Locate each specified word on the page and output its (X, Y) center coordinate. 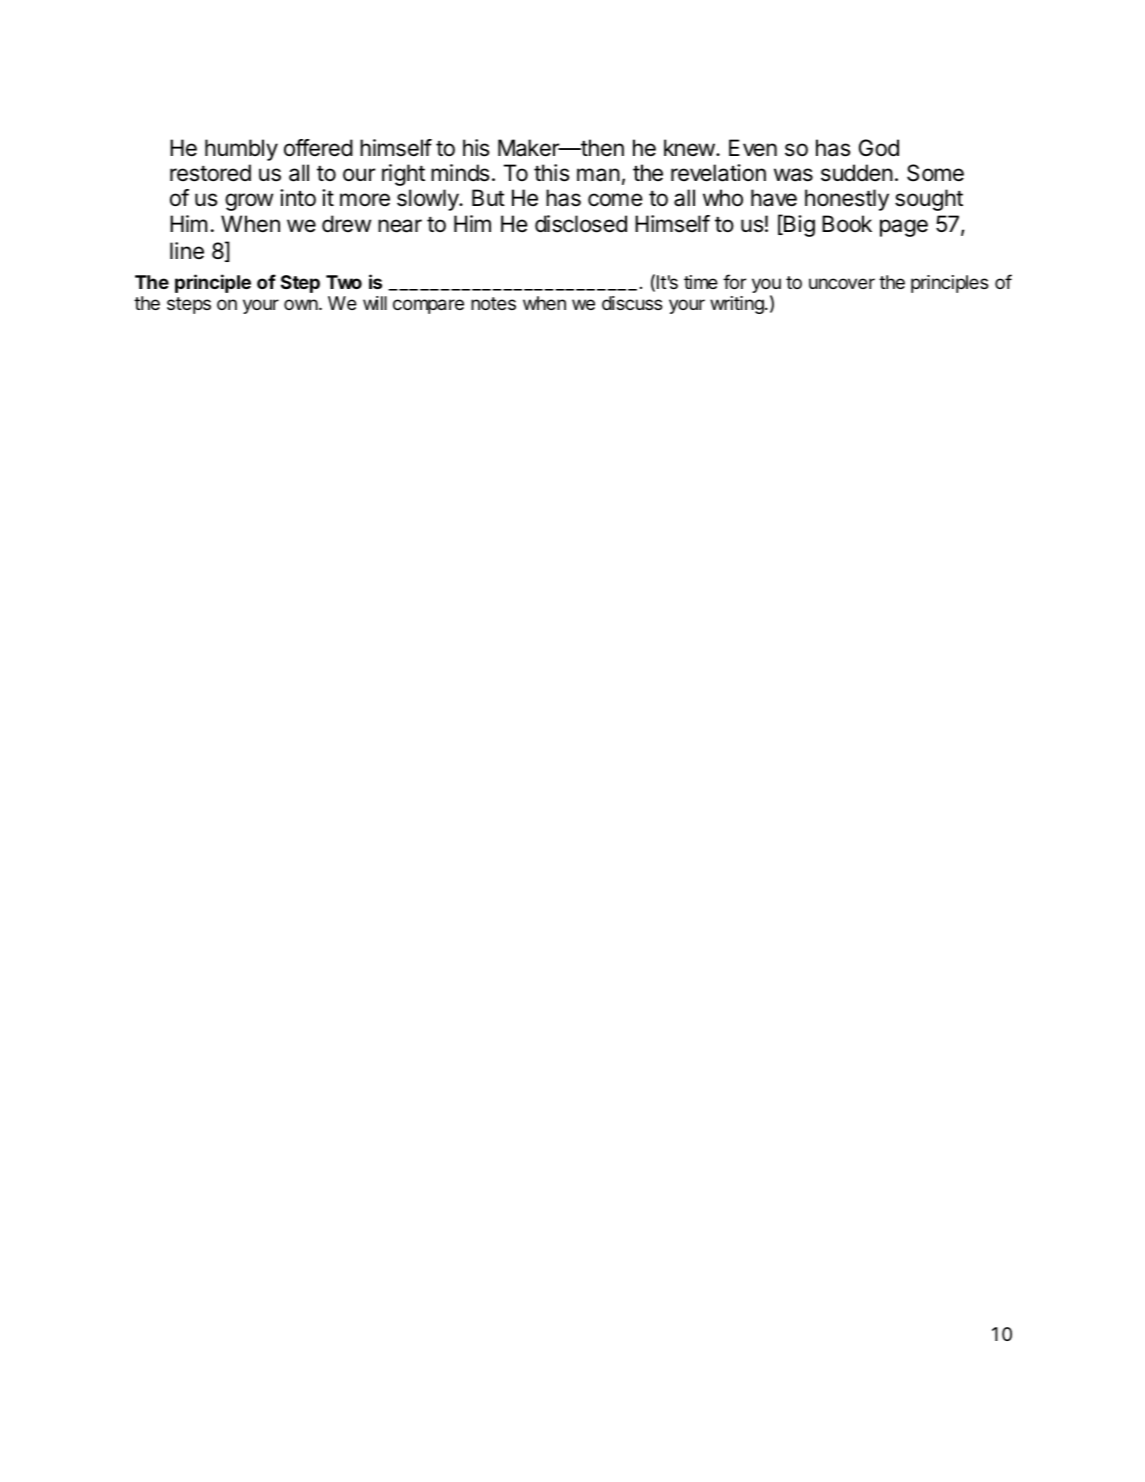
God (879, 148)
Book (847, 224)
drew (346, 224)
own (302, 304)
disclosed (581, 224)
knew (689, 147)
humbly (241, 150)
